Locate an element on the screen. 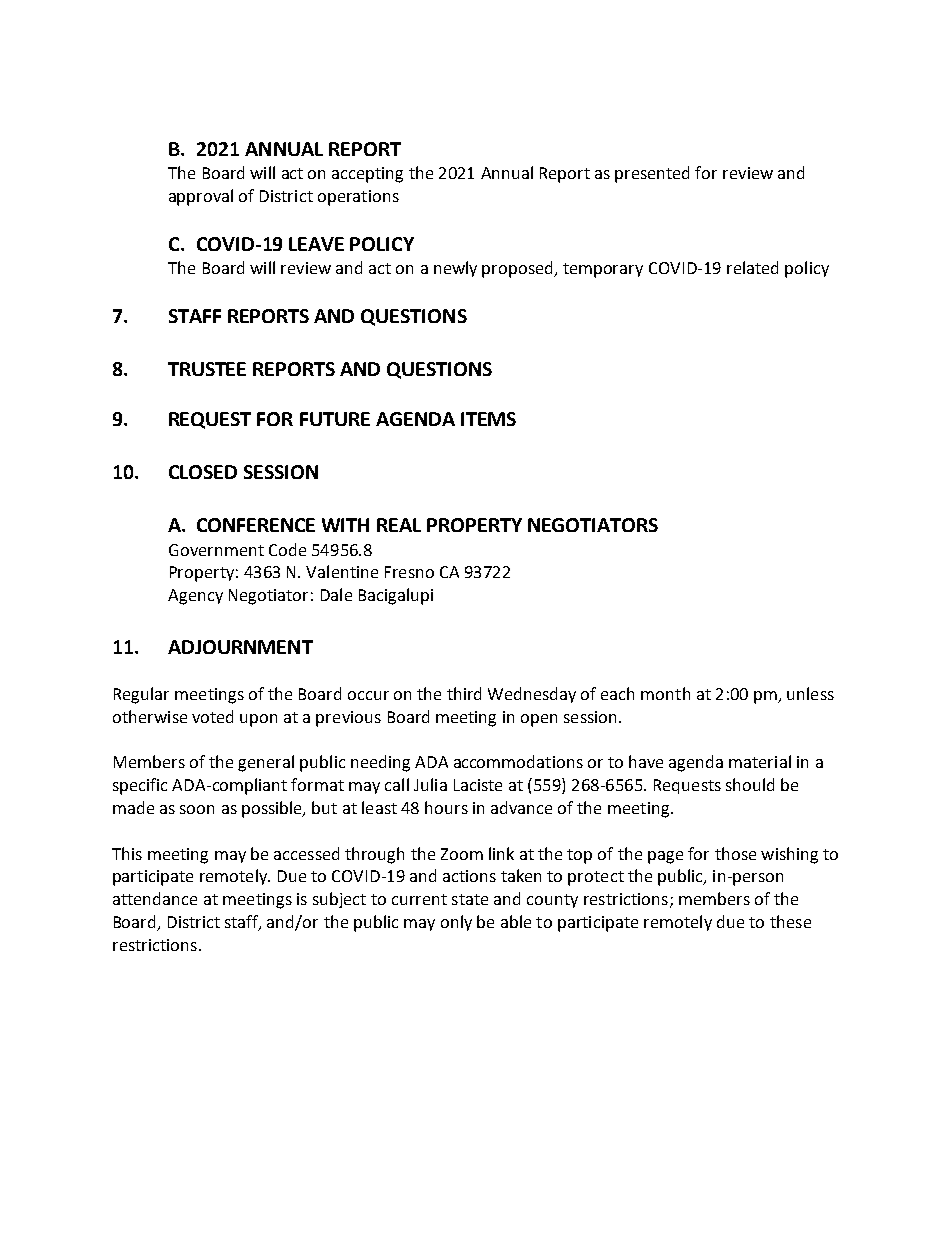 The image size is (952, 1233). month is located at coordinates (665, 693).
